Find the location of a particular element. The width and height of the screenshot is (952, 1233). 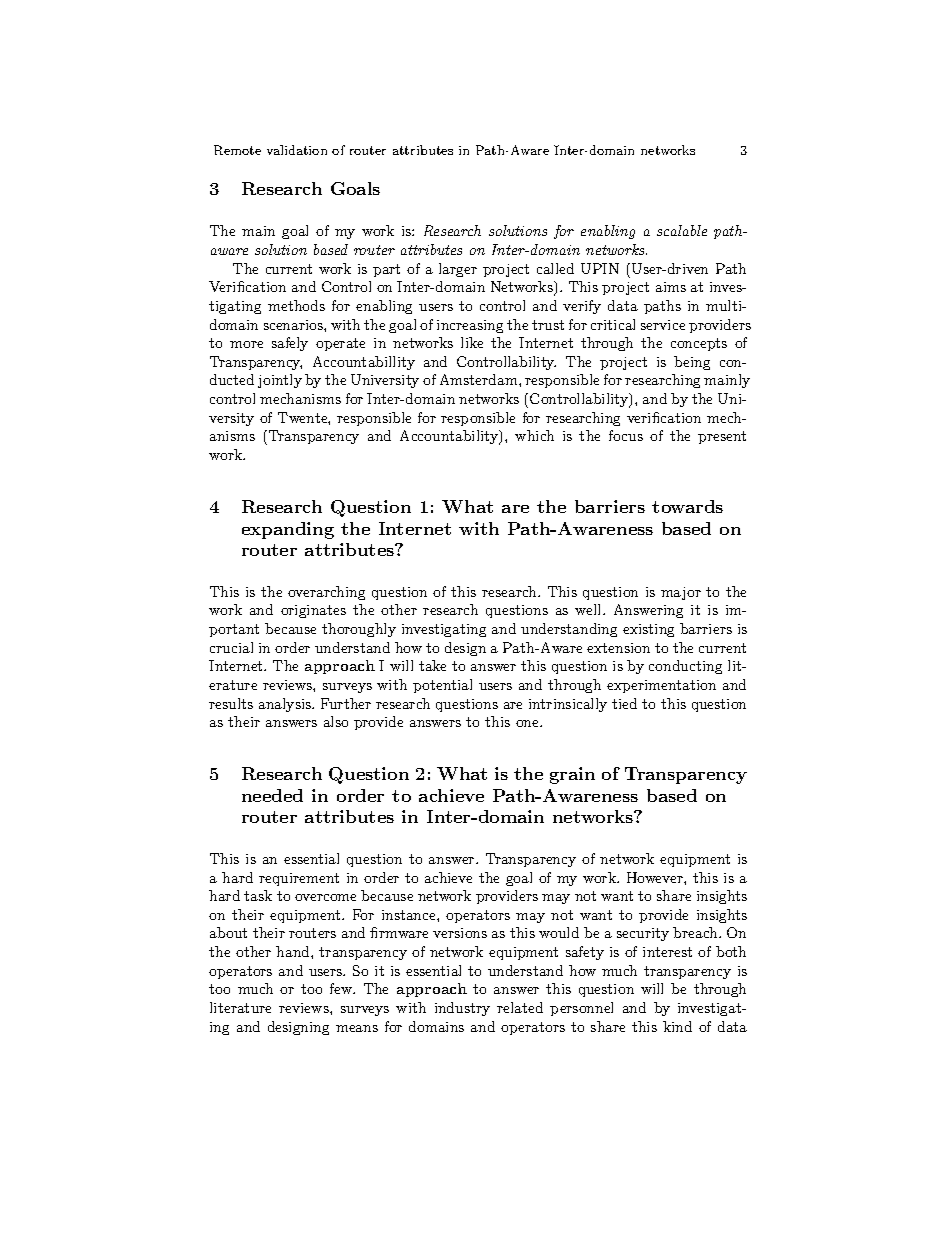

validation is located at coordinates (297, 150).
